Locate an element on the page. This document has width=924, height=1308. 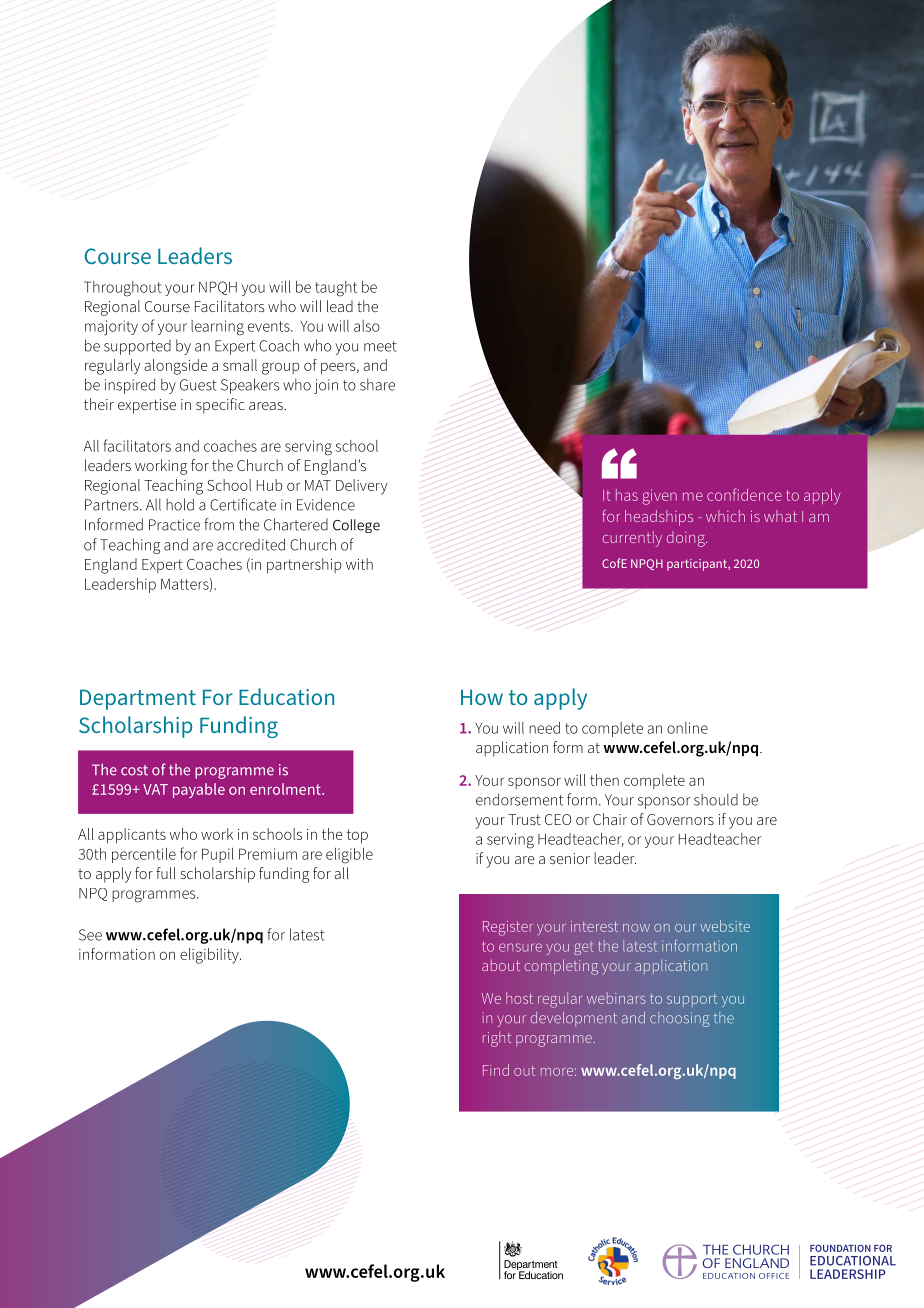
learning is located at coordinates (217, 328).
